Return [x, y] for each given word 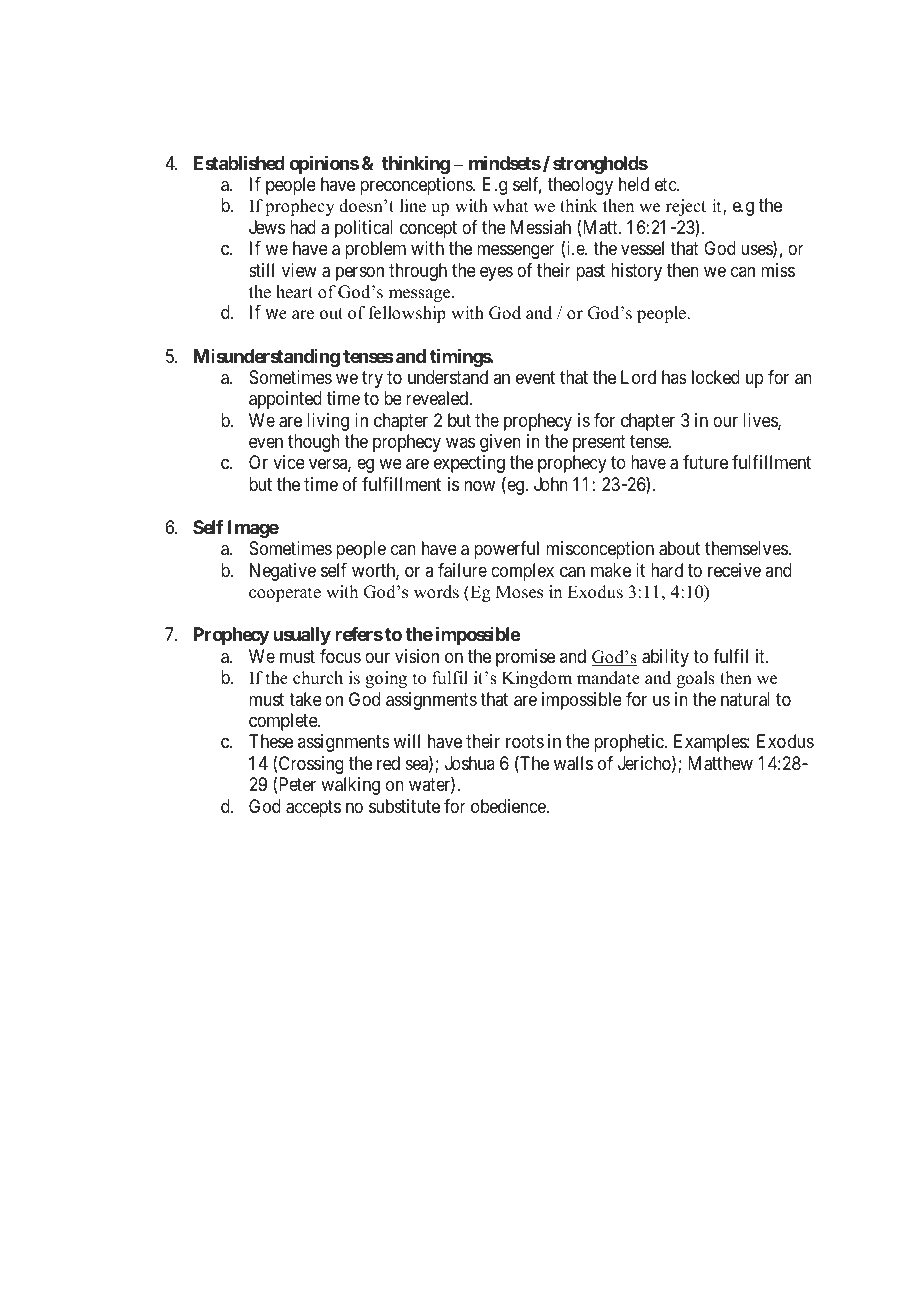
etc [666, 184]
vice [289, 462]
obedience [509, 806]
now [479, 486]
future [705, 462]
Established [239, 163]
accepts [313, 808]
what [510, 205]
